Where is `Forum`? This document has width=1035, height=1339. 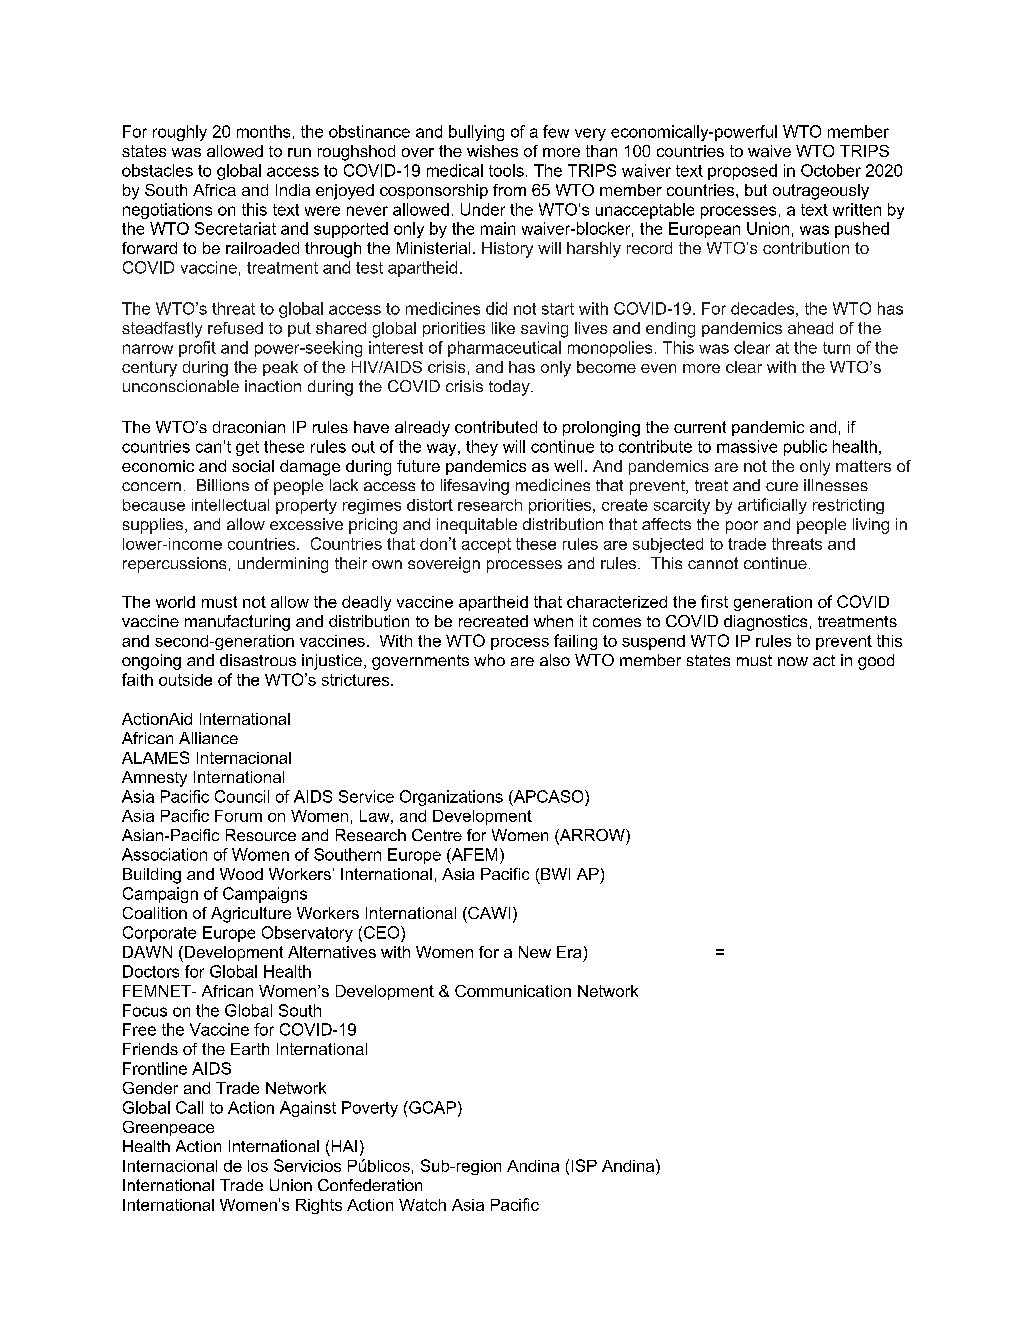 Forum is located at coordinates (238, 816).
